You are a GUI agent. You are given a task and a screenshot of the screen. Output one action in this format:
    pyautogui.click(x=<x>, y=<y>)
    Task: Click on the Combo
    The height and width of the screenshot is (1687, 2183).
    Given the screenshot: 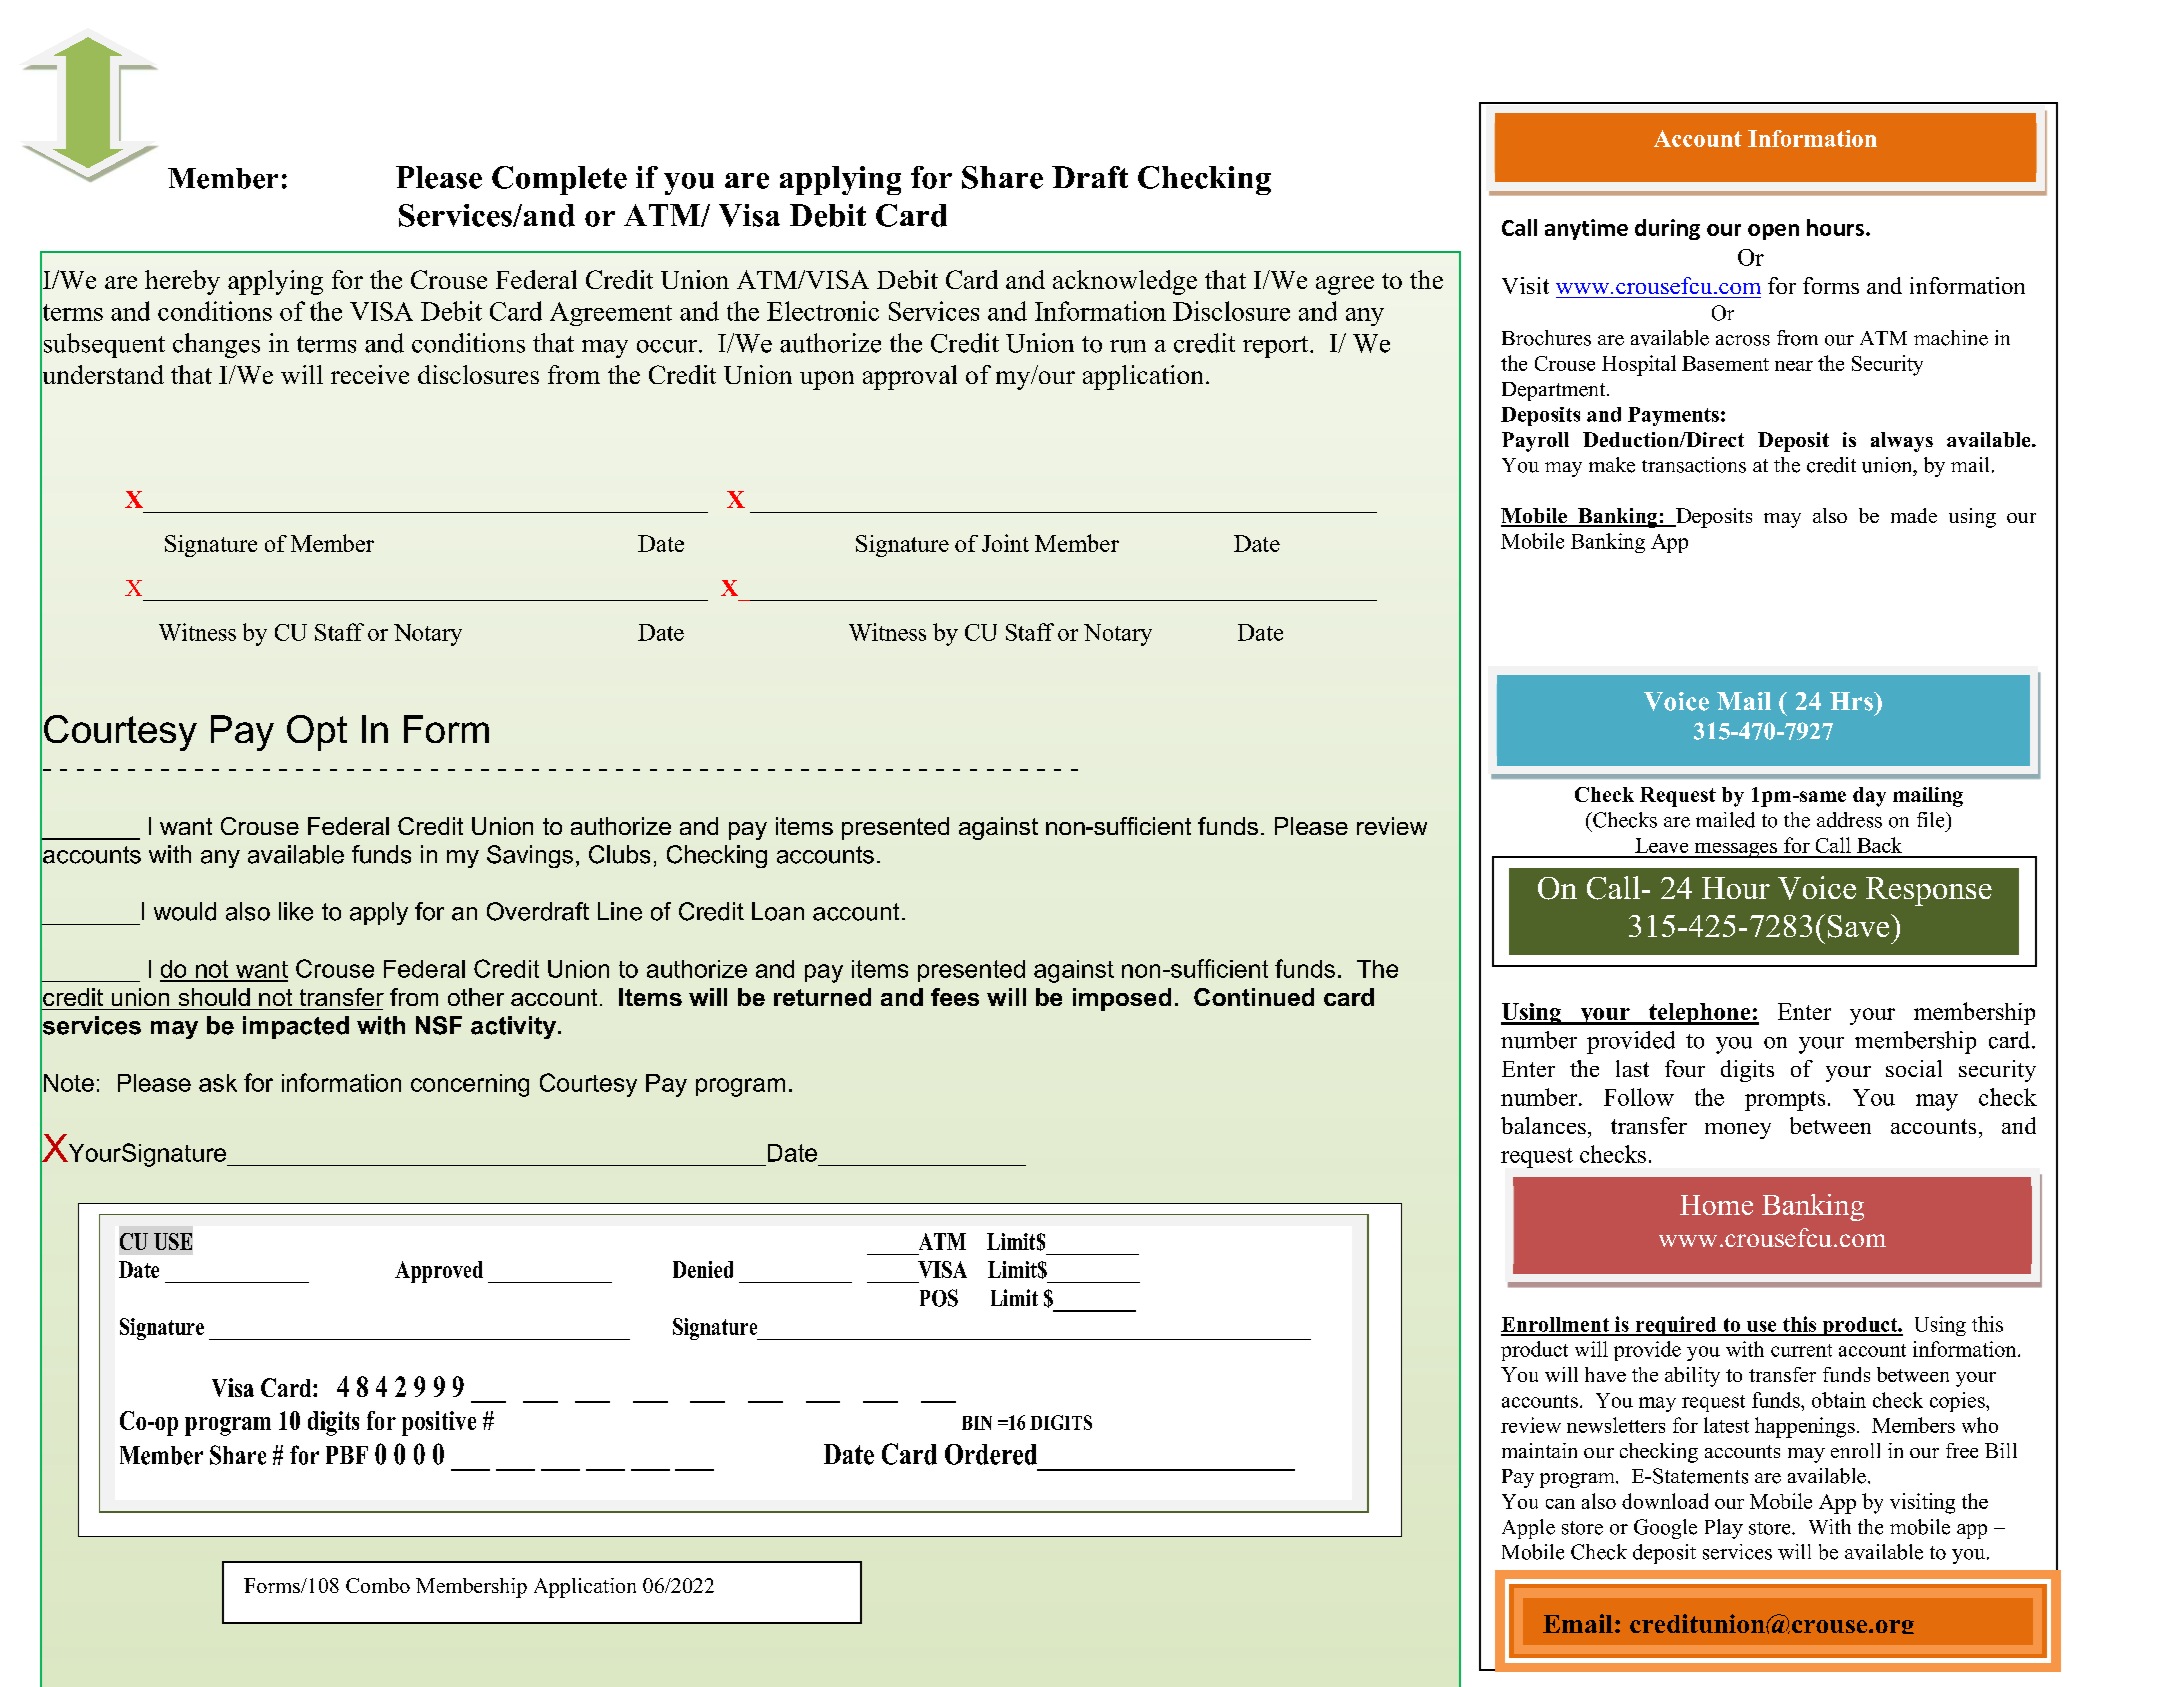 What is the action you would take?
    pyautogui.click(x=378, y=1585)
